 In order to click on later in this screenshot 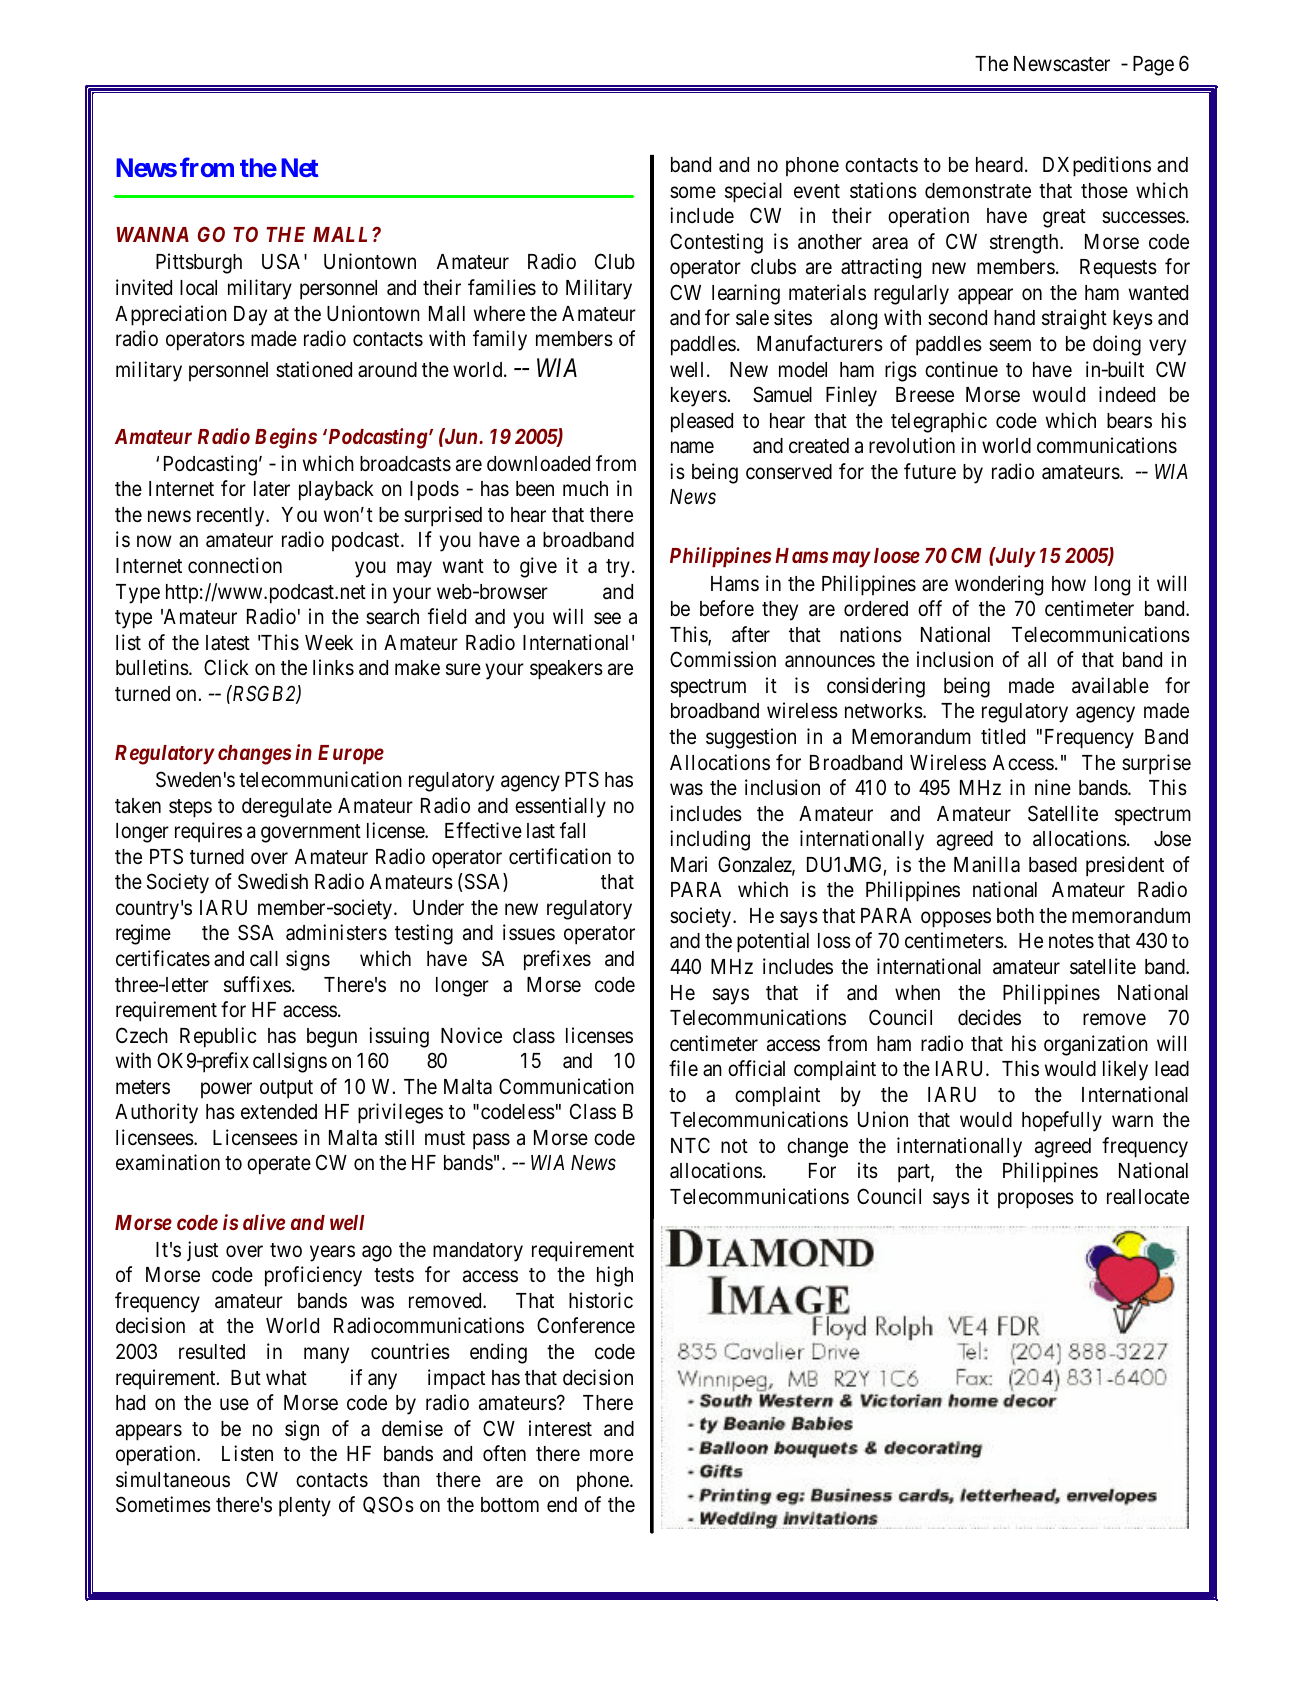, I will do `click(272, 489)`.
